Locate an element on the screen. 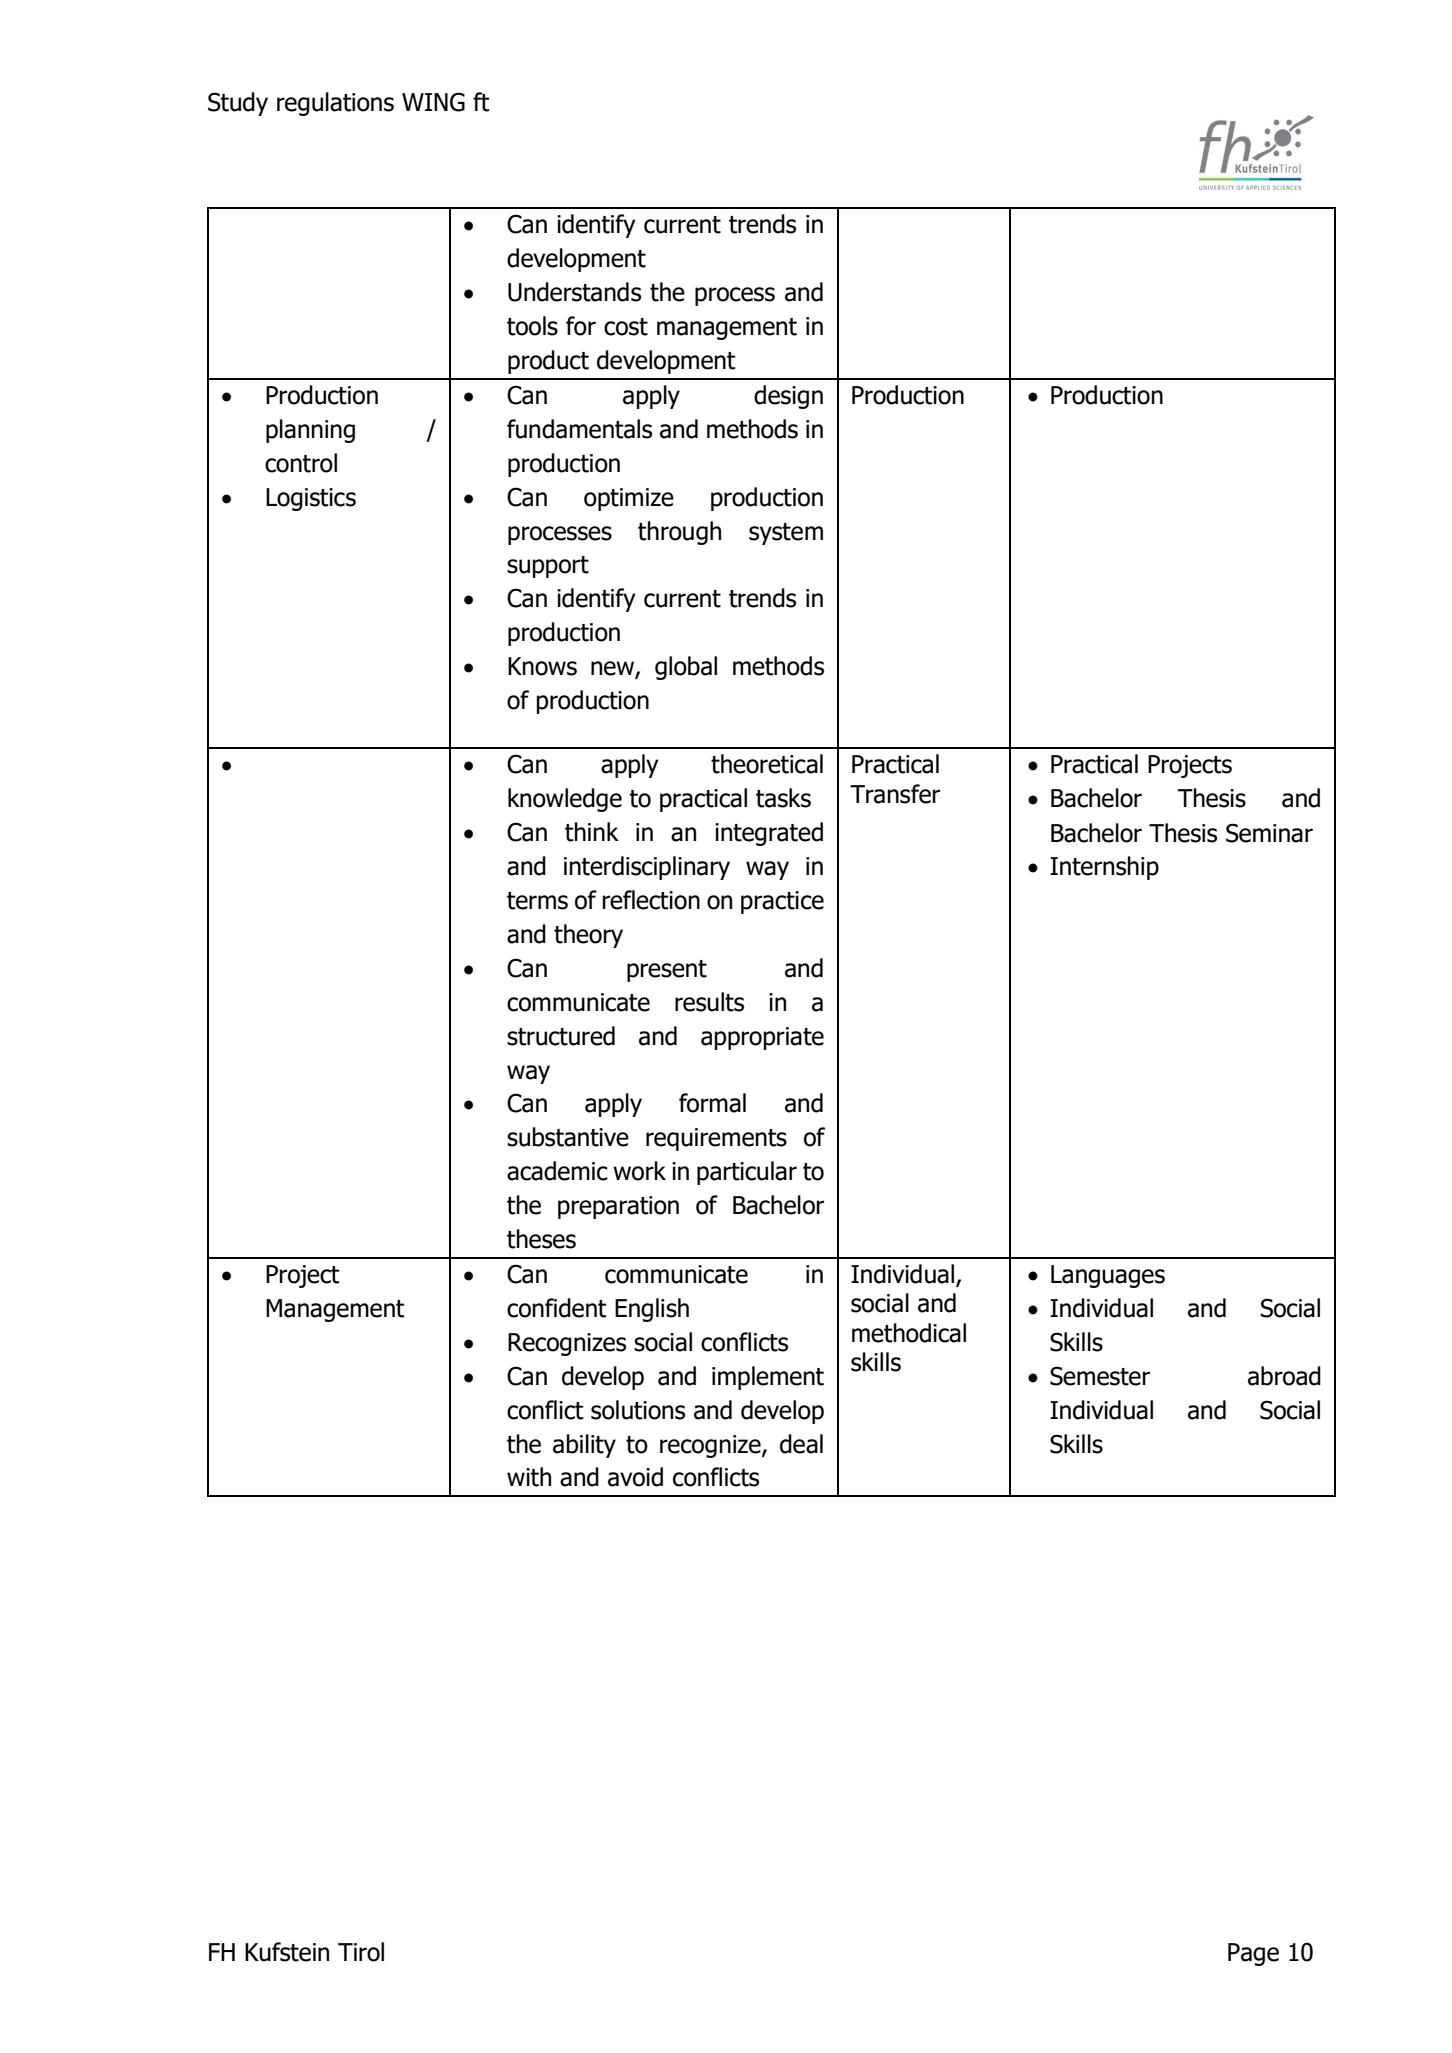 Image resolution: width=1452 pixels, height=2053 pixels. avoid is located at coordinates (635, 1477).
